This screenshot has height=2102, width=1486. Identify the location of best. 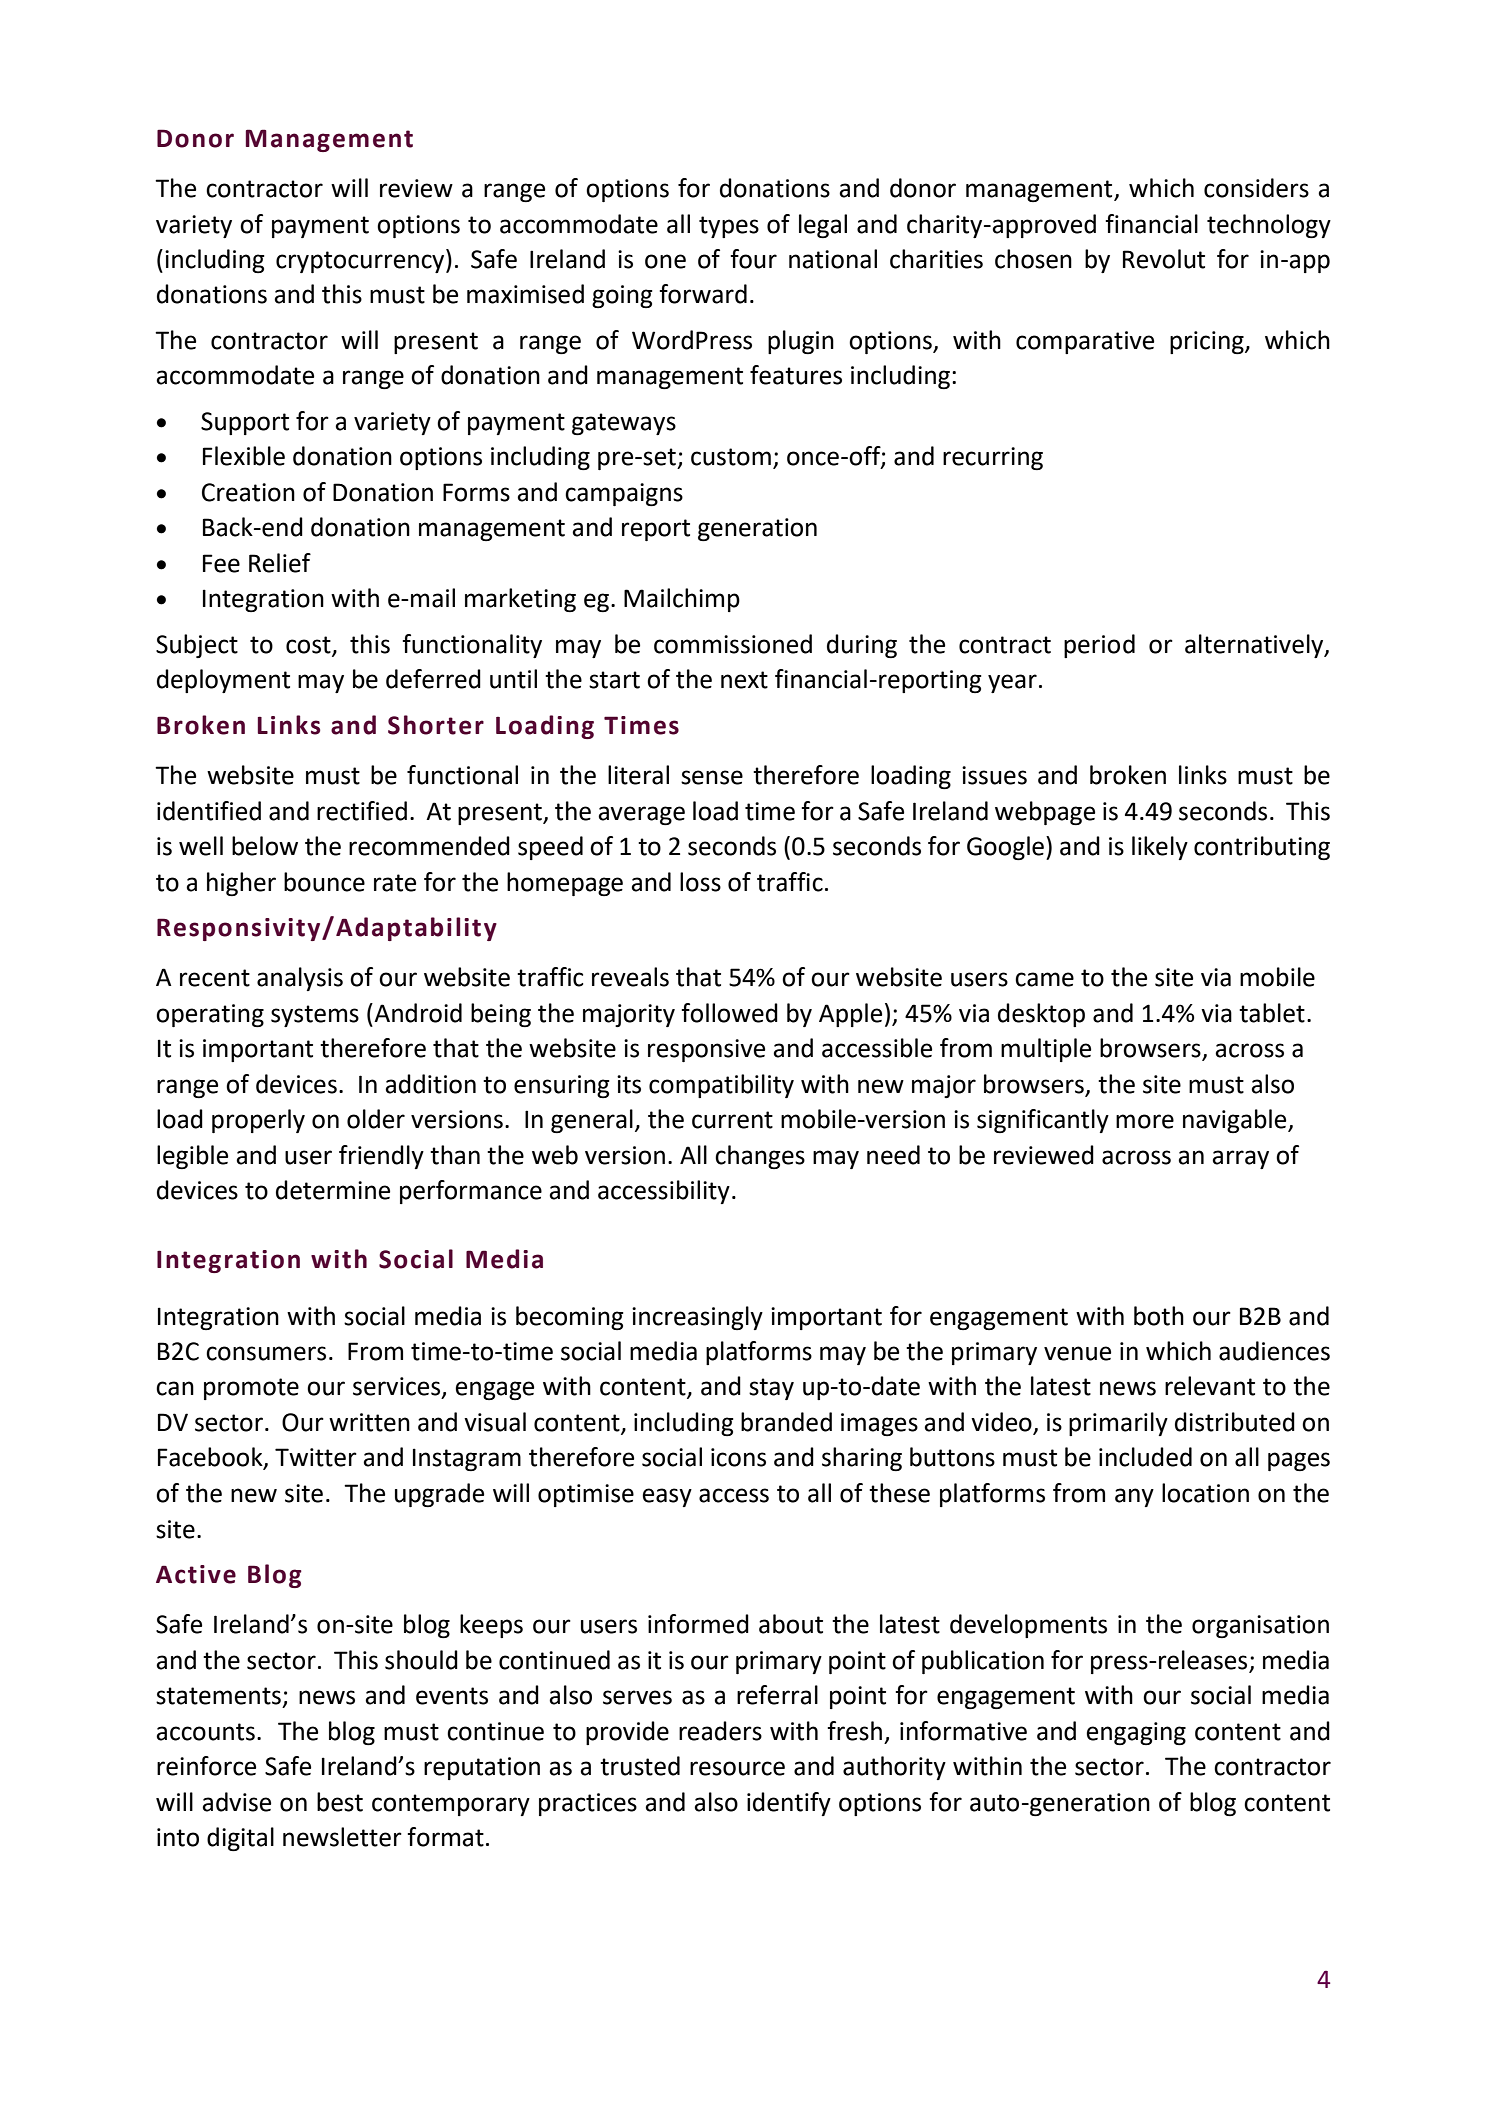
(340, 1802).
